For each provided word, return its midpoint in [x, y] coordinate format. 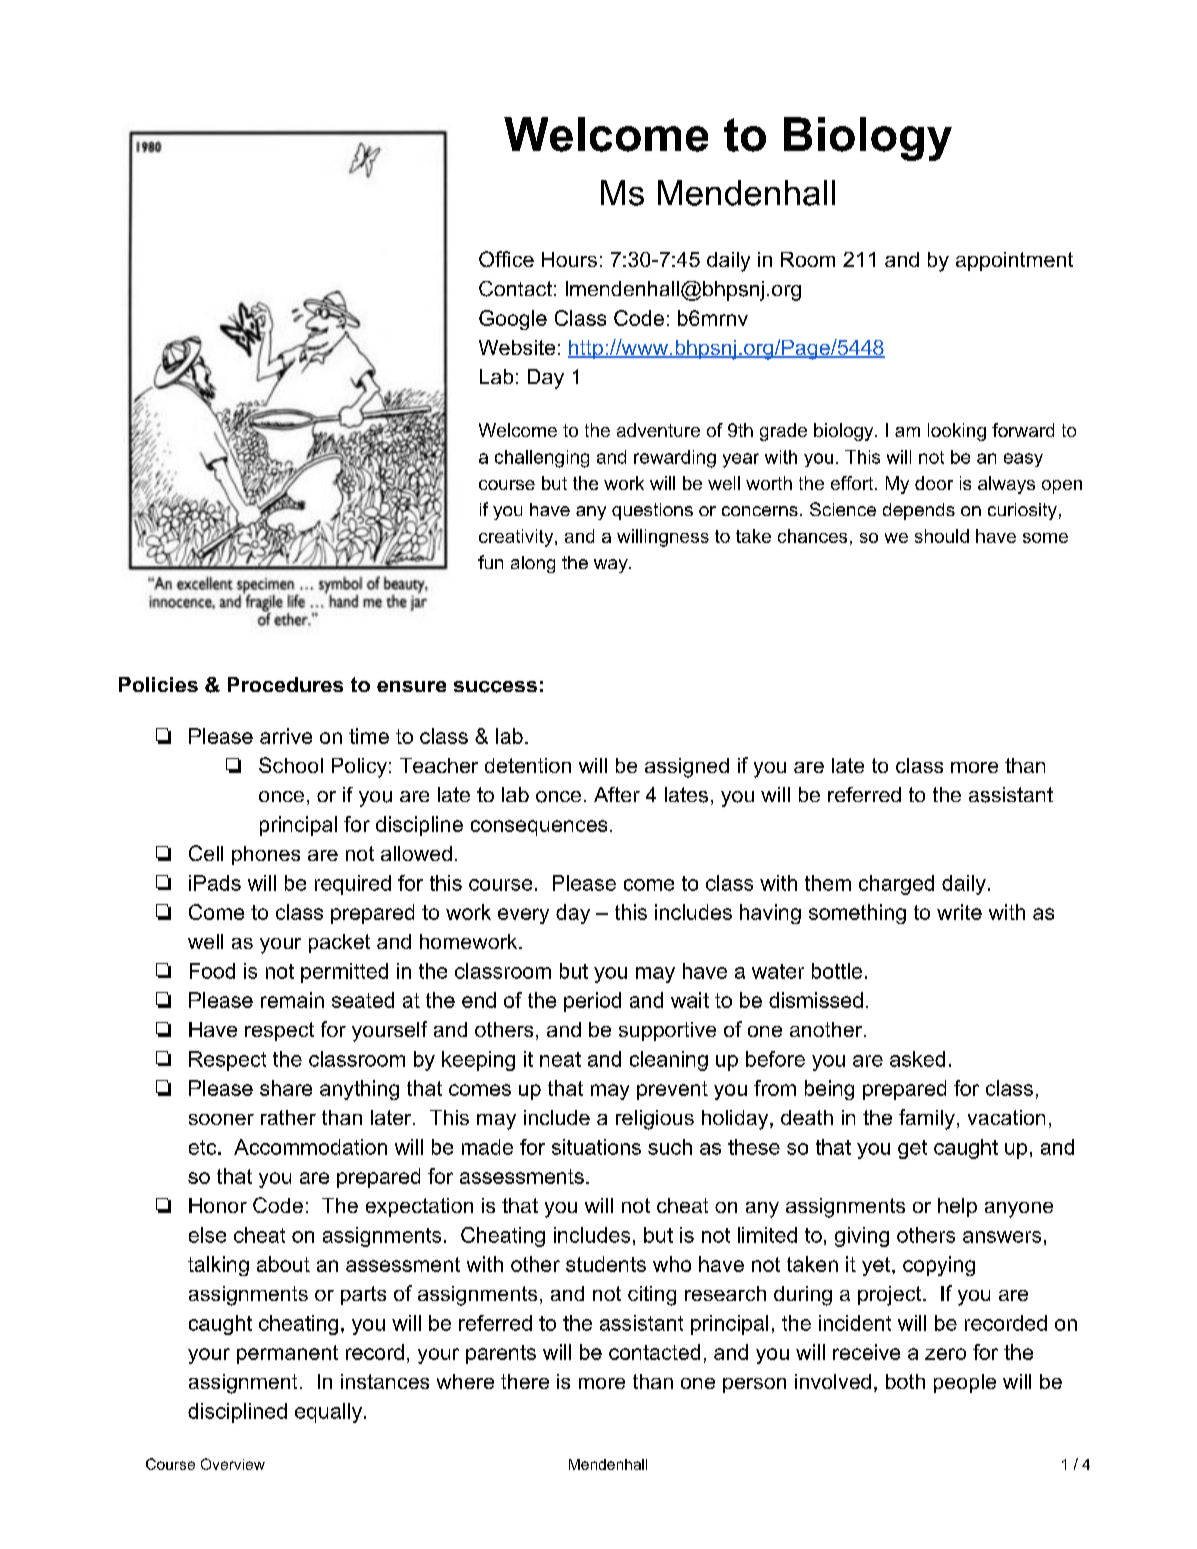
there [525, 1381]
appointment [1014, 261]
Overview [233, 1464]
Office [506, 259]
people [965, 1383]
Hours [569, 259]
